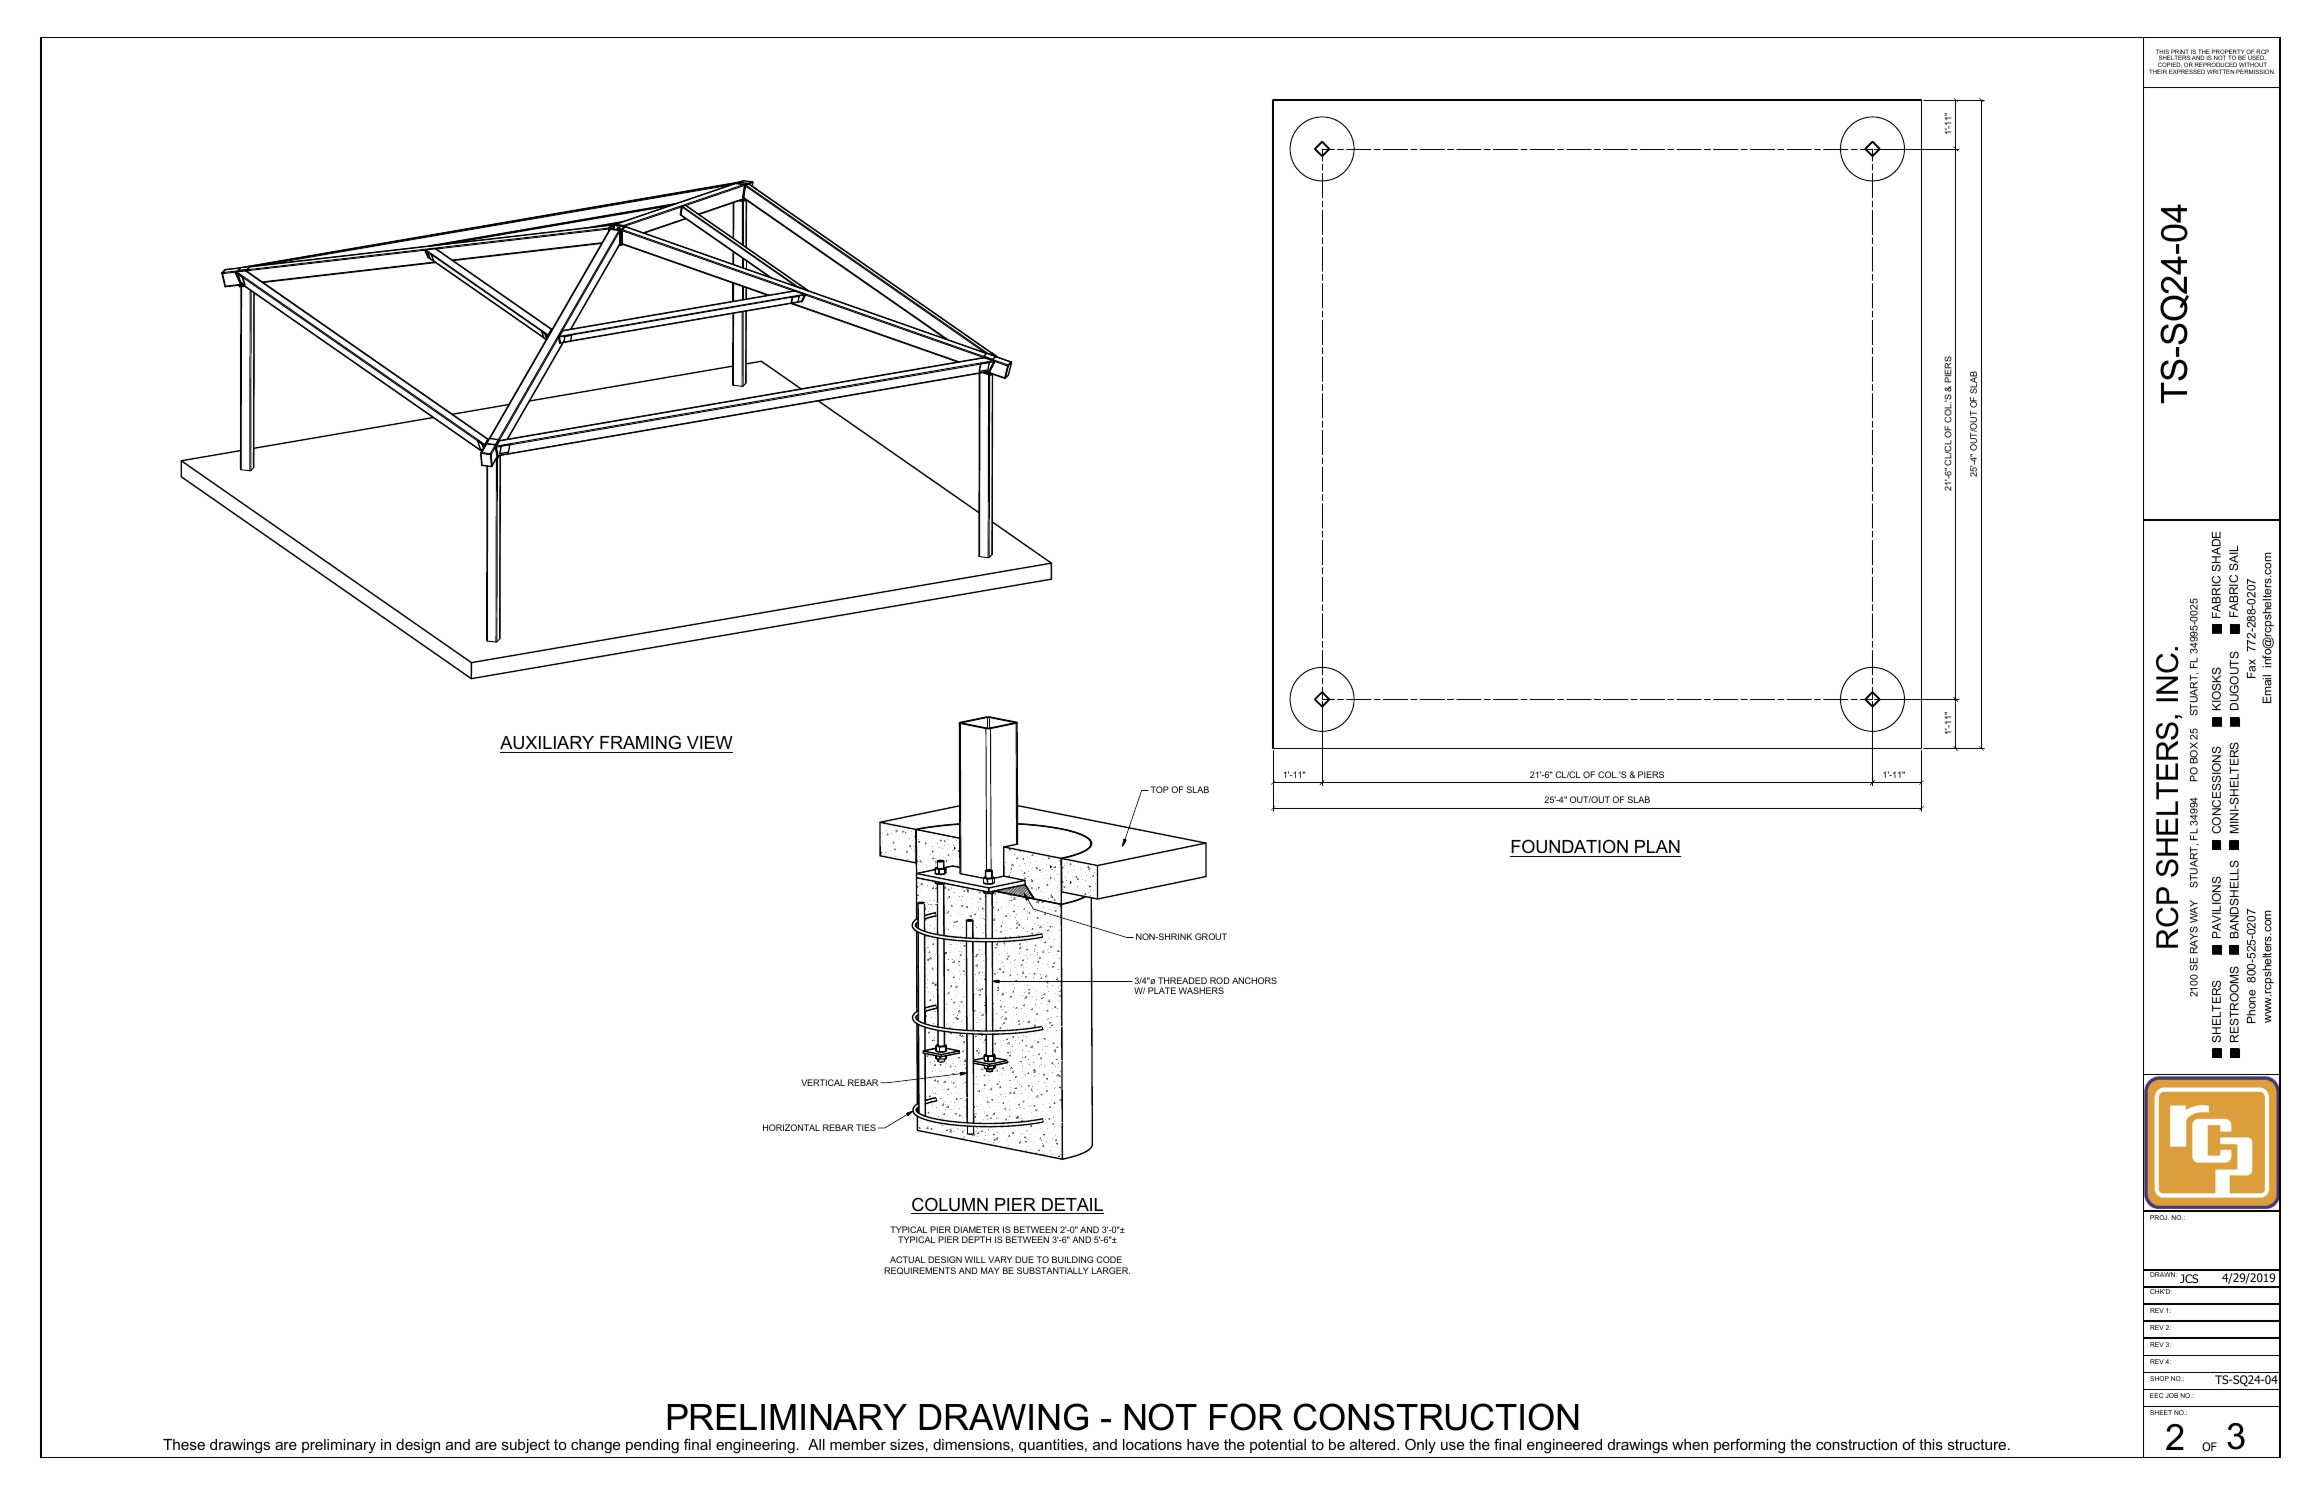  I want to click on PRINT, so click(2180, 53).
